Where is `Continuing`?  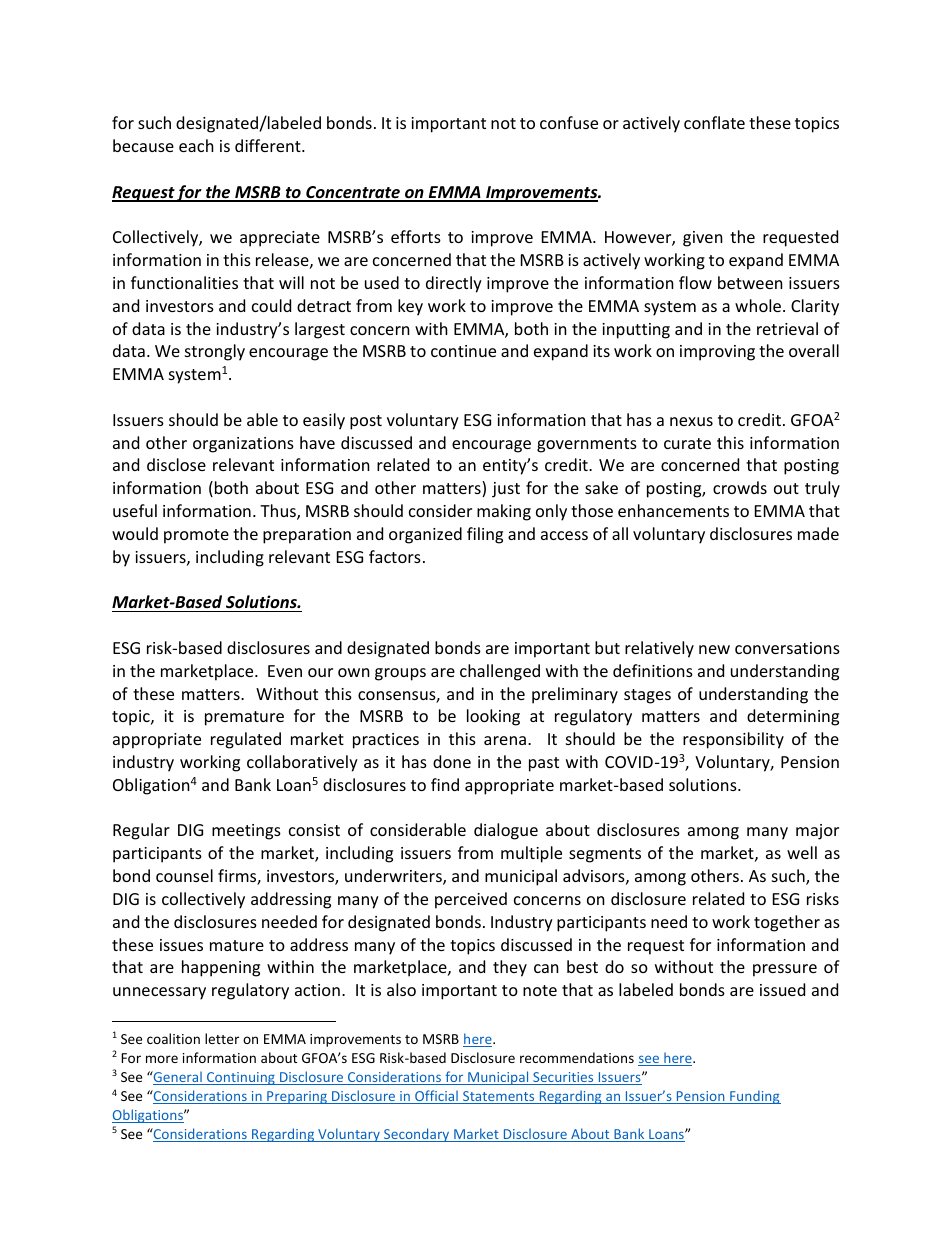 Continuing is located at coordinates (241, 1078).
